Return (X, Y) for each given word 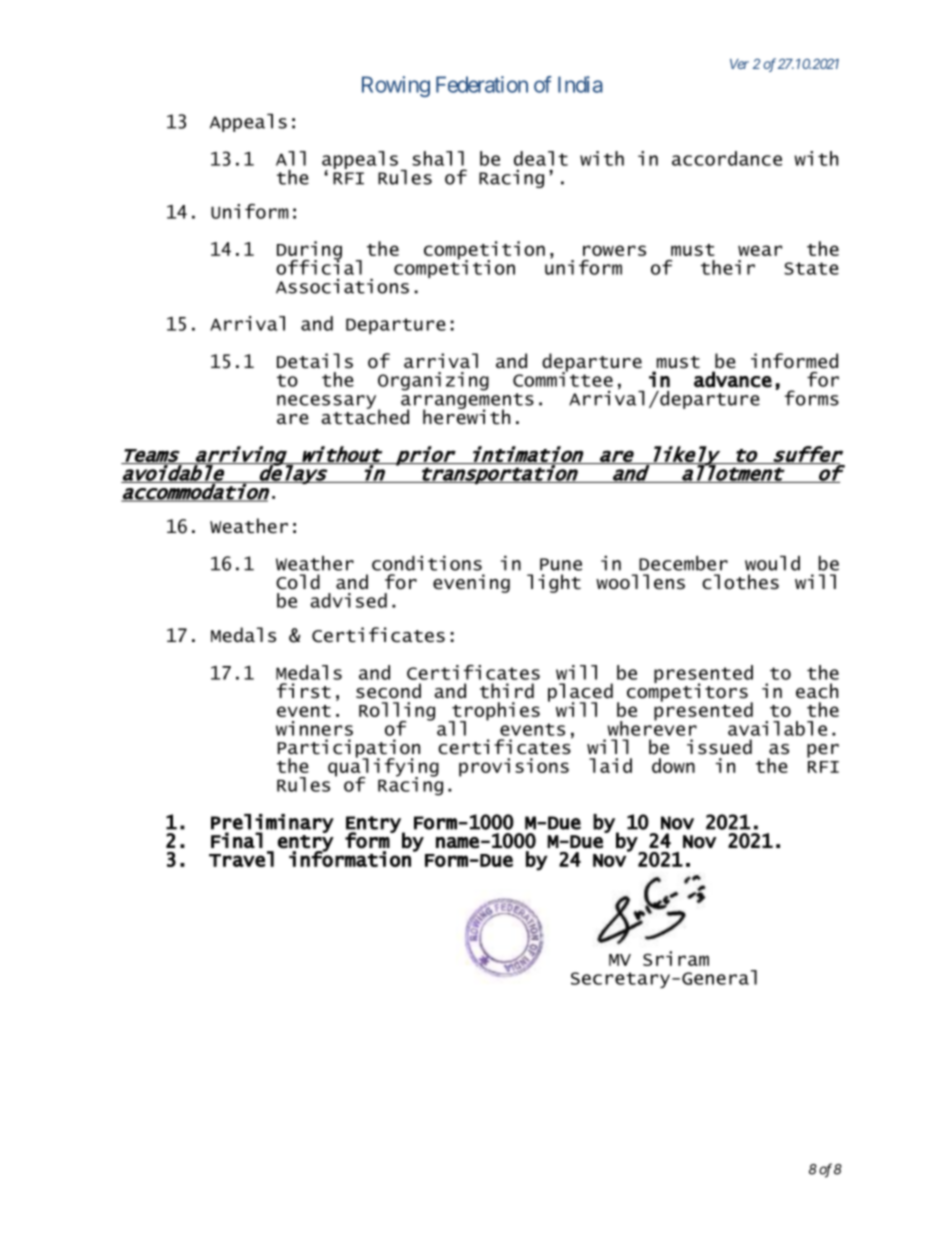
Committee (563, 378)
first (304, 691)
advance (733, 379)
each (817, 691)
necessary (328, 403)
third (507, 691)
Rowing (396, 86)
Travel (241, 859)
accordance (727, 158)
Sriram (676, 958)
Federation (482, 84)
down (673, 765)
